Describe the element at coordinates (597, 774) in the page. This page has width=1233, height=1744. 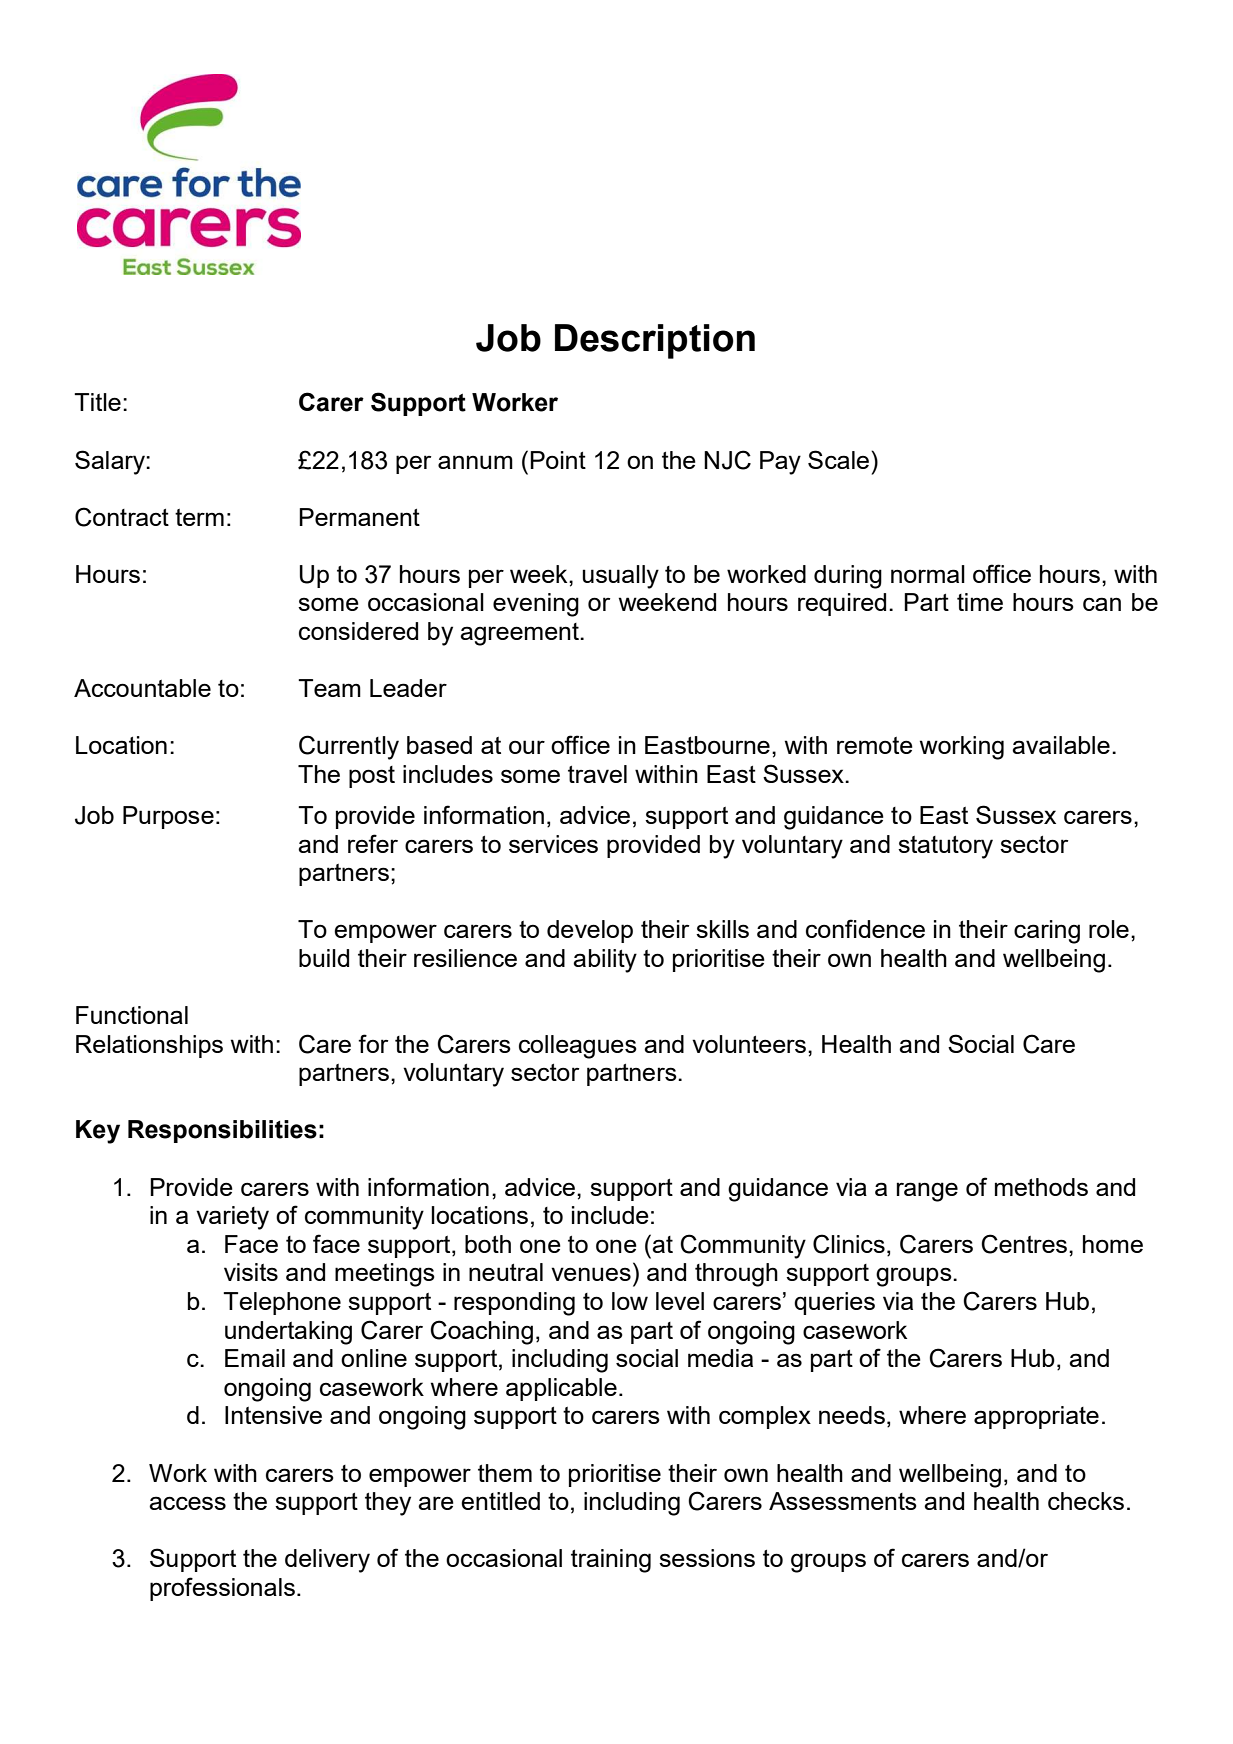
I see `travel` at that location.
